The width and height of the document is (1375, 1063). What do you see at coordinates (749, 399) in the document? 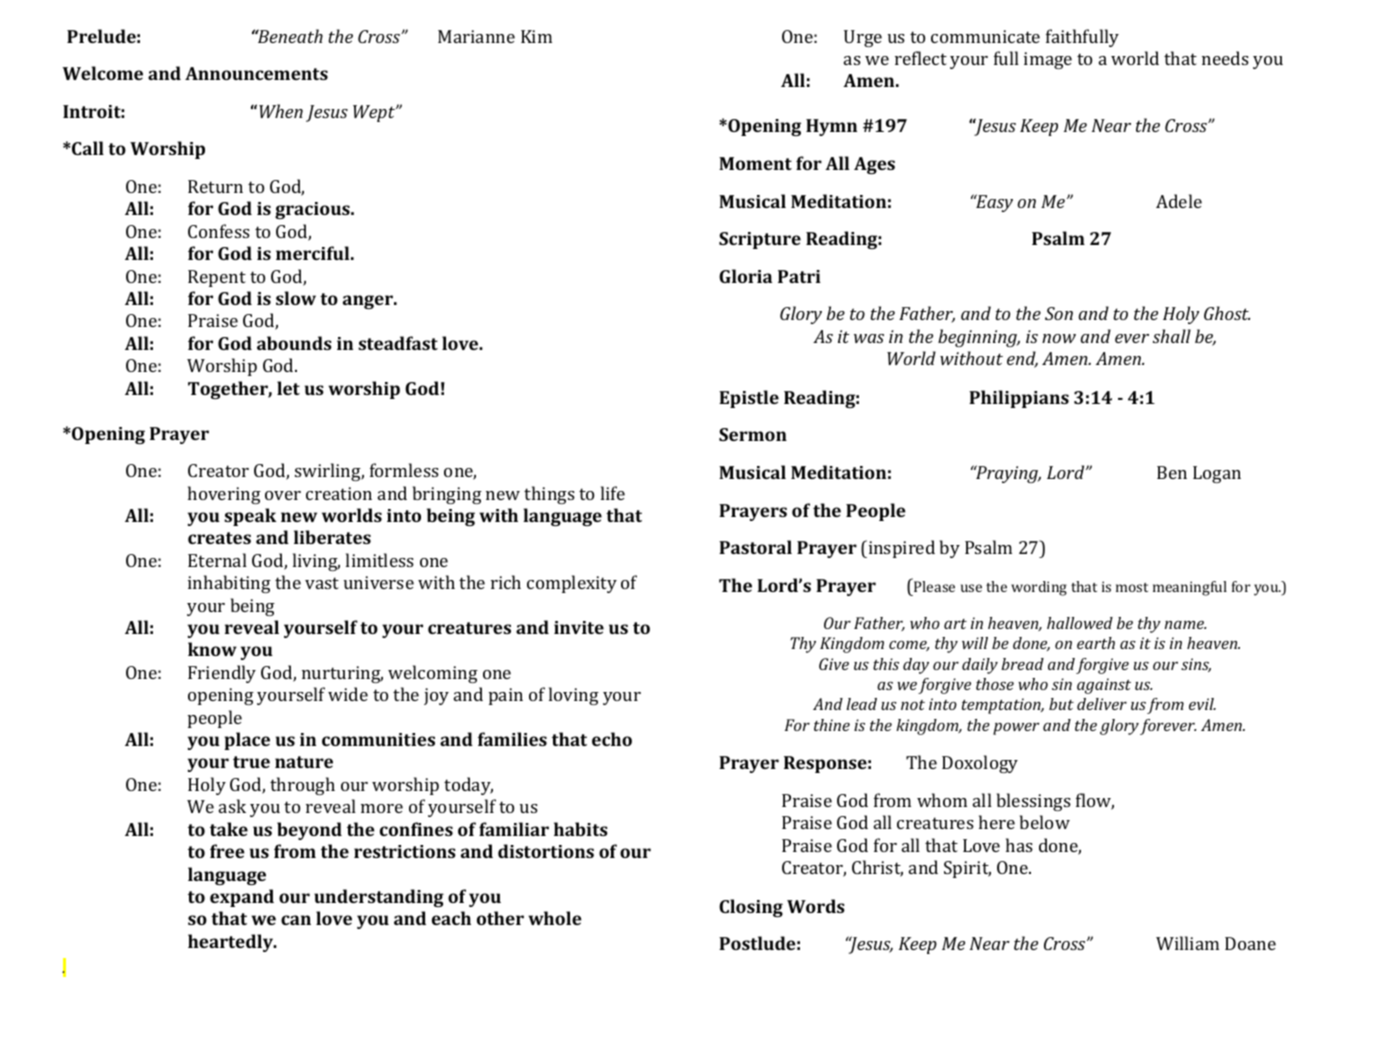
I see `Epistle` at bounding box center [749, 399].
